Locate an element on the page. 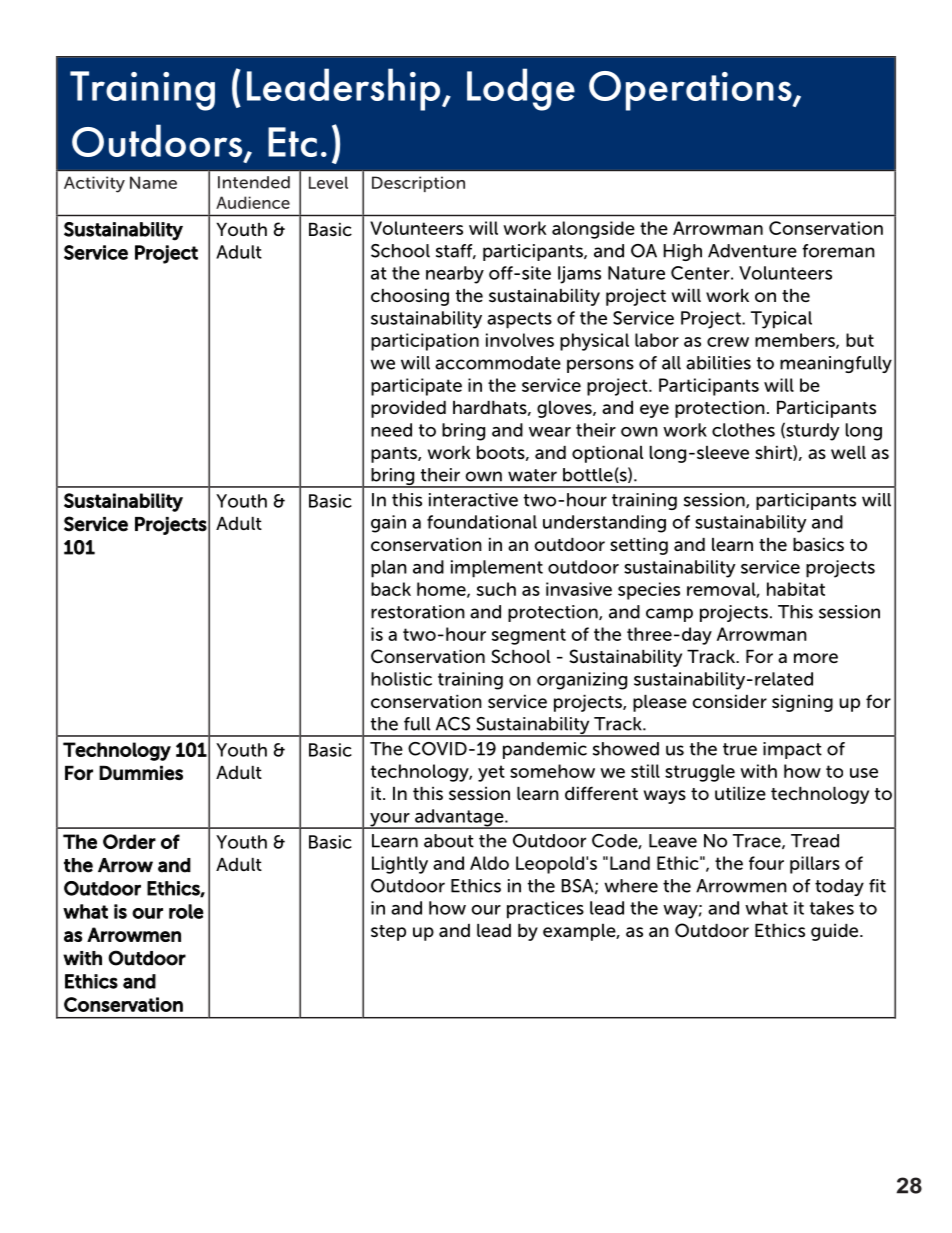 The image size is (952, 1233). Etc is located at coordinates (292, 142).
